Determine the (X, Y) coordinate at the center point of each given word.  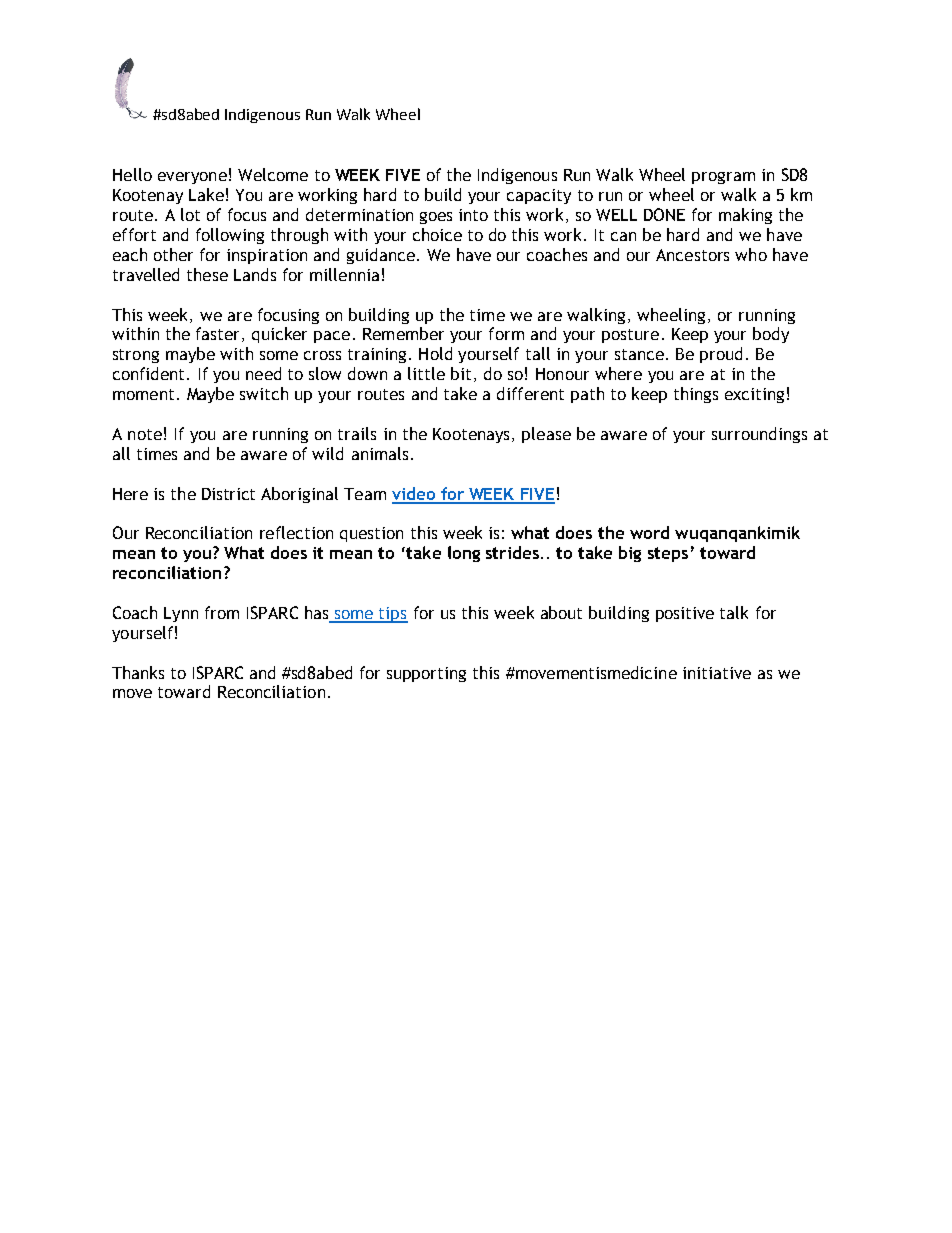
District (228, 494)
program (723, 178)
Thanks (138, 672)
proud (721, 355)
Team (365, 494)
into (473, 215)
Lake (206, 194)
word (649, 532)
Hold (435, 353)
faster (219, 334)
